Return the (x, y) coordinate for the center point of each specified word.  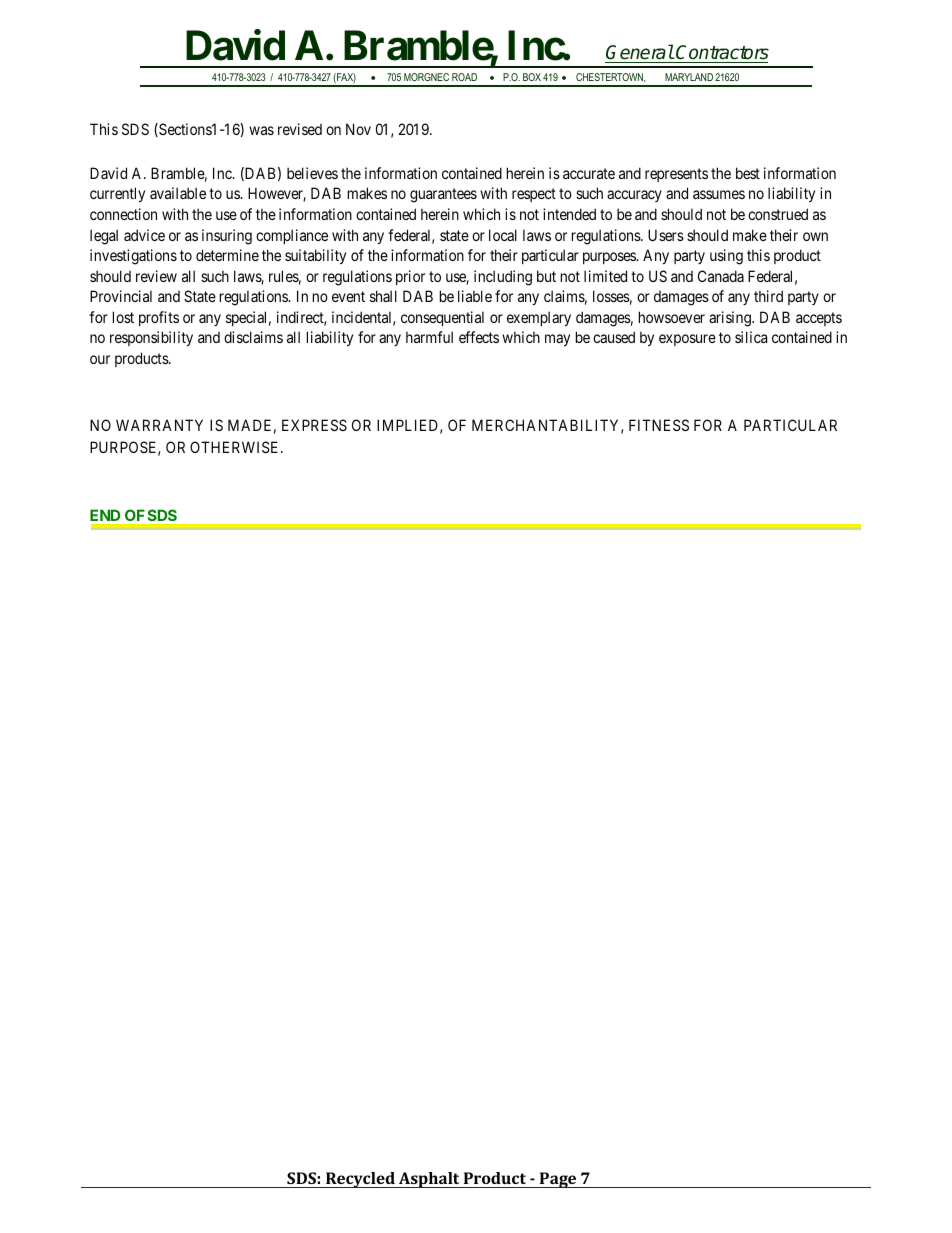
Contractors (722, 54)
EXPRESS (314, 425)
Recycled (360, 1180)
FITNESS (659, 425)
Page (558, 1180)
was (261, 130)
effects (479, 337)
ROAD (464, 77)
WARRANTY (159, 425)
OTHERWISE (236, 447)
